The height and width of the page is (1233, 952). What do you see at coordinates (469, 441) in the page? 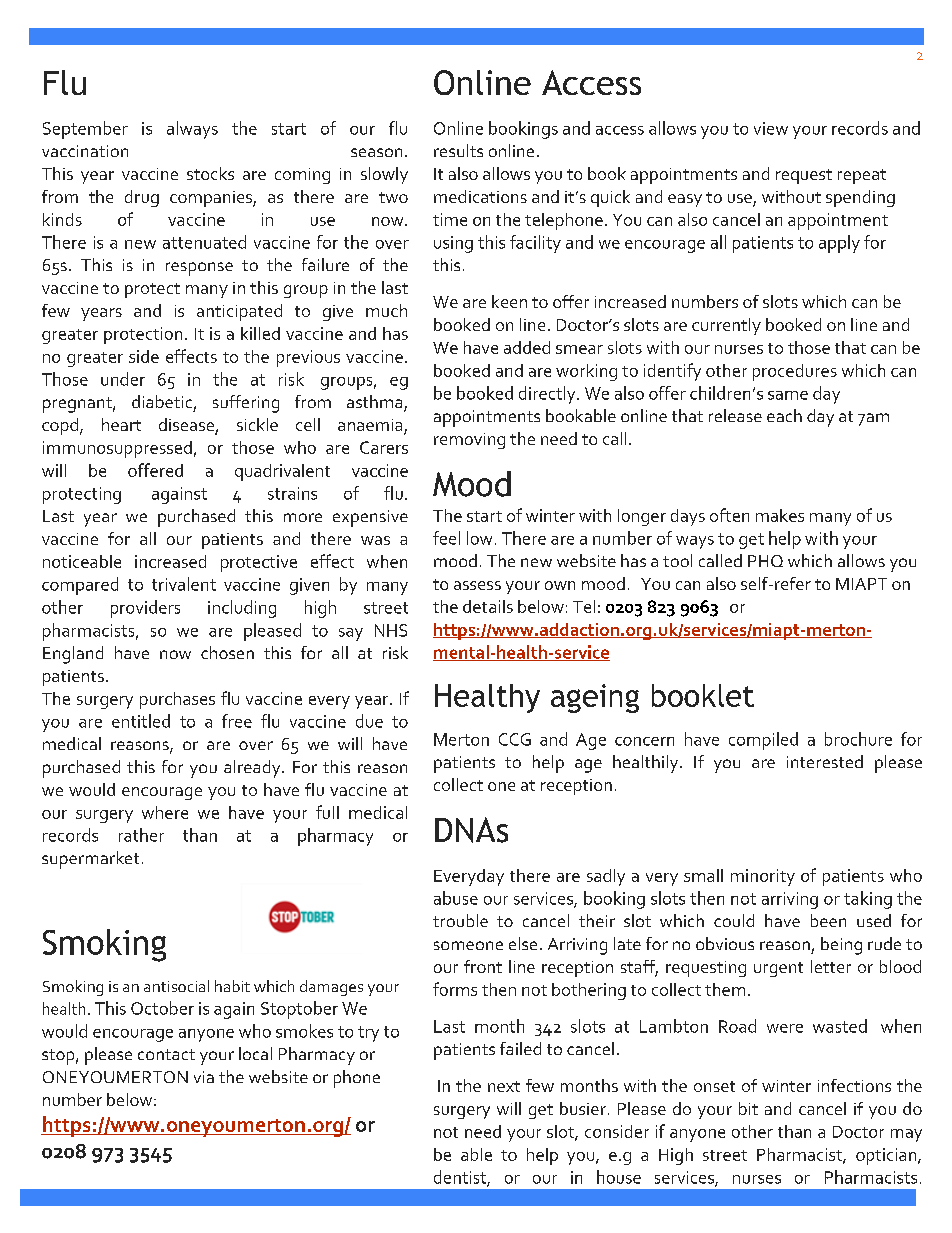
I see `removing` at bounding box center [469, 441].
